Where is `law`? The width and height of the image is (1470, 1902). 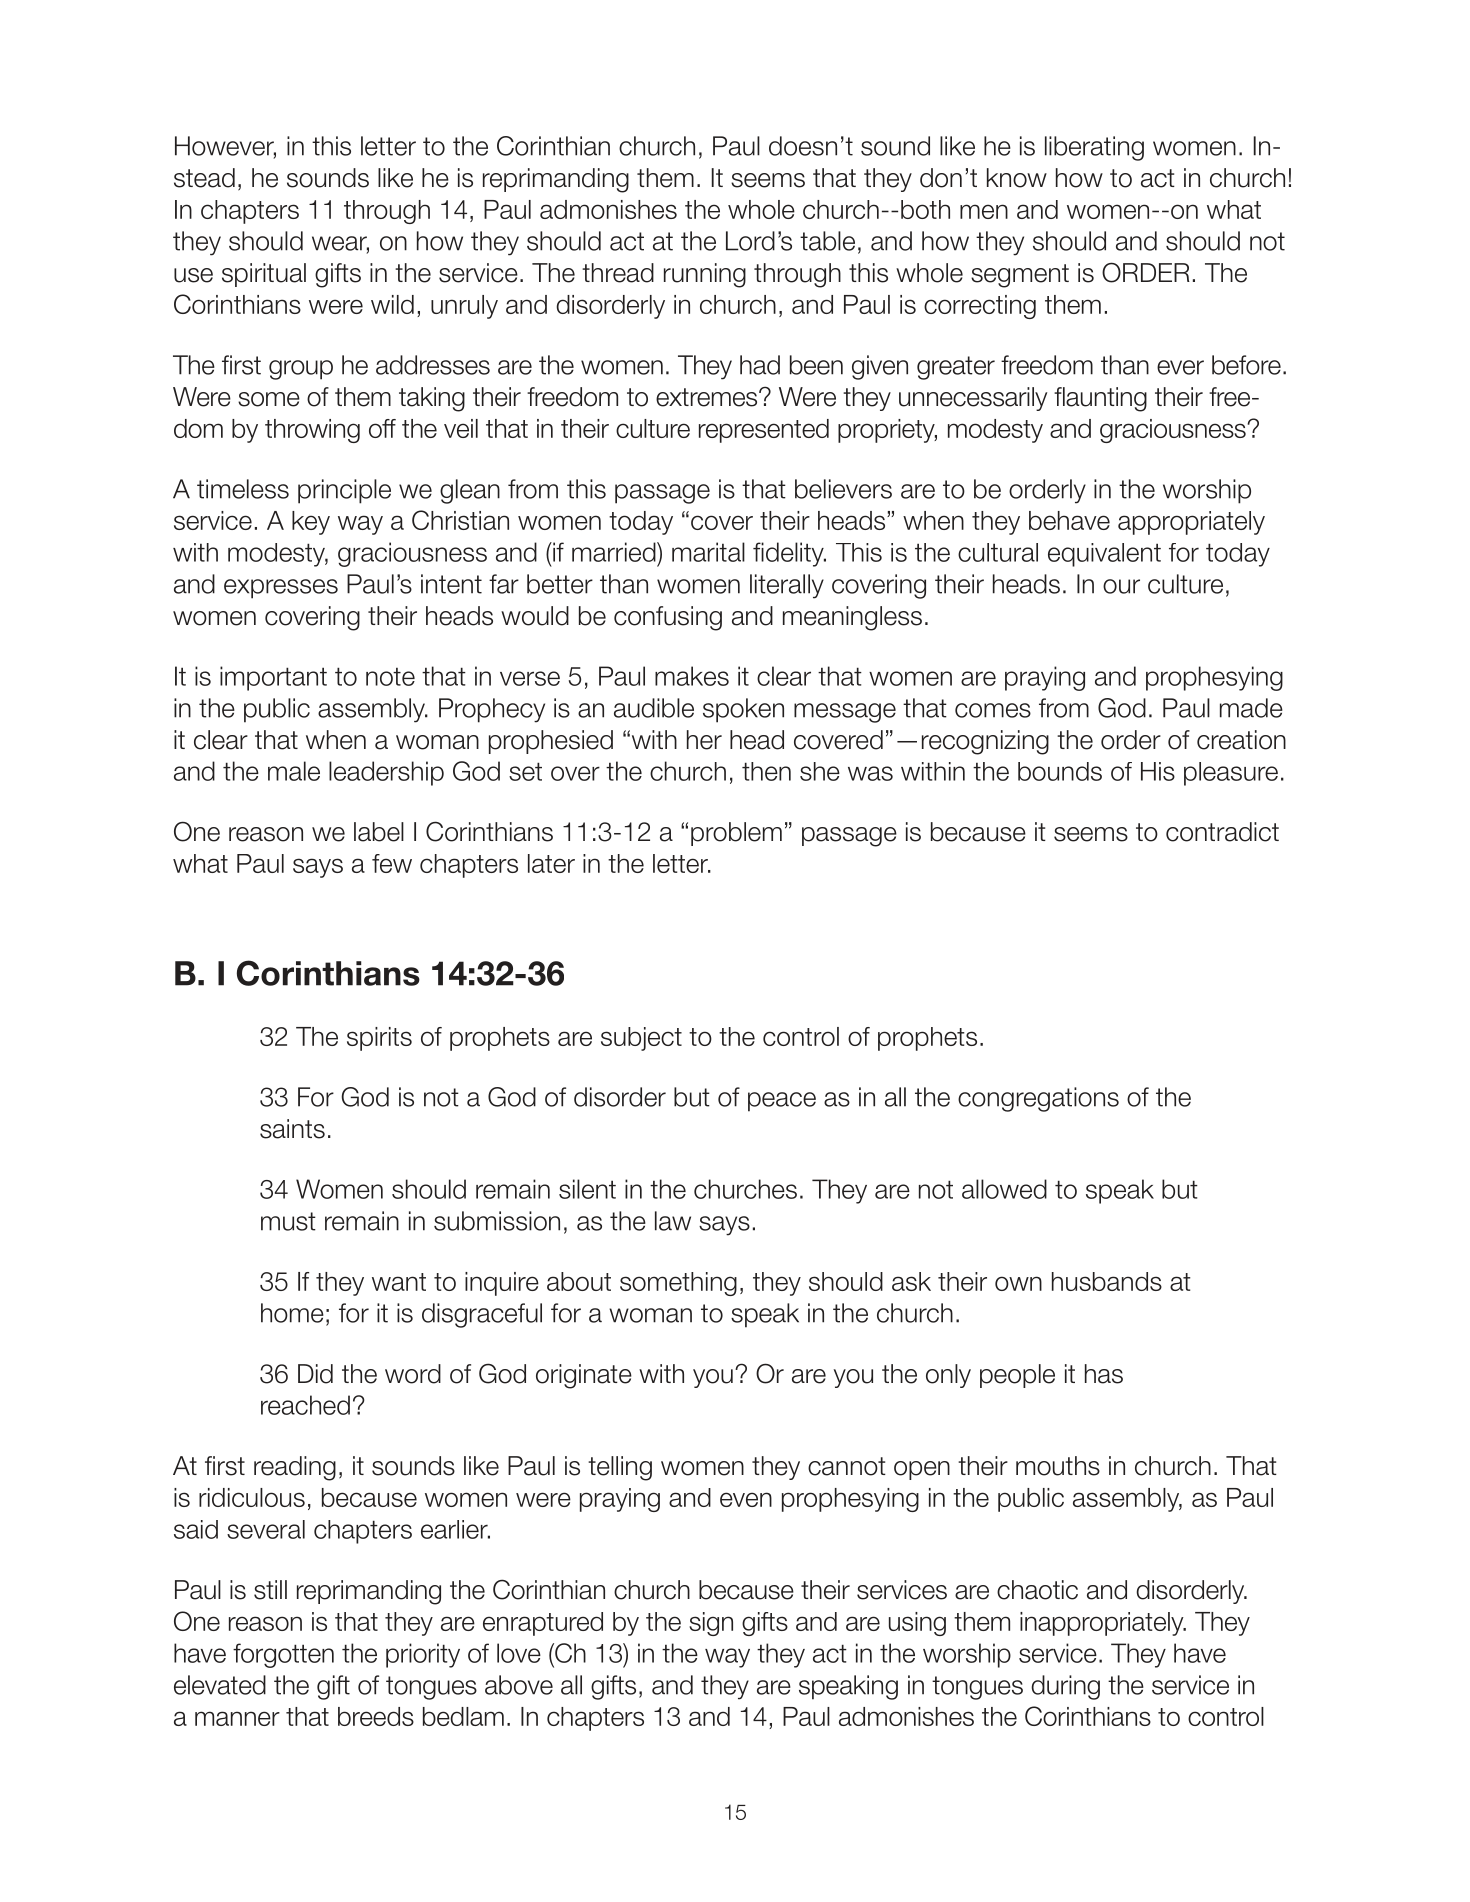
law is located at coordinates (673, 1221).
